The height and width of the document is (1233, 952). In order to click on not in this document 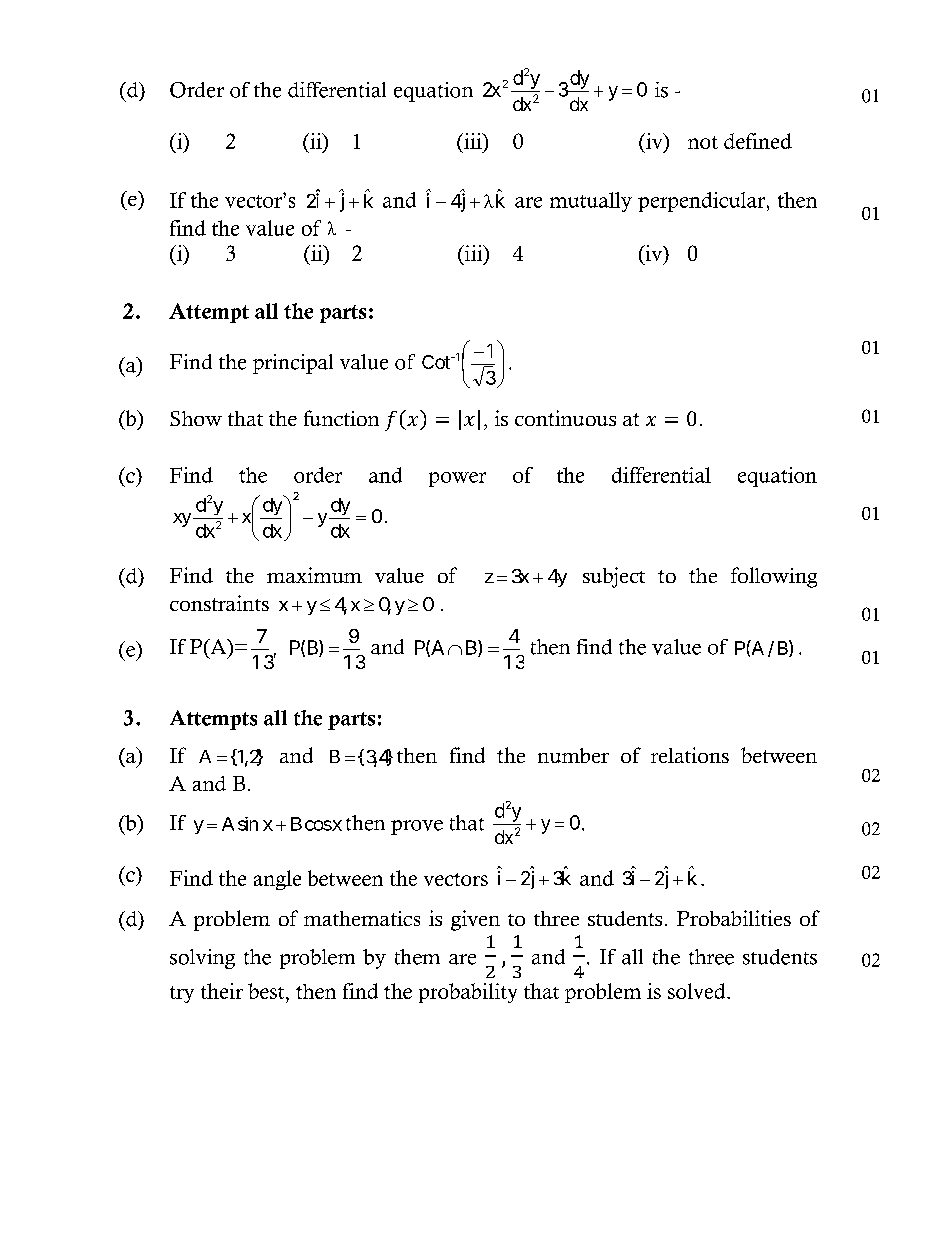, I will do `click(703, 142)`.
